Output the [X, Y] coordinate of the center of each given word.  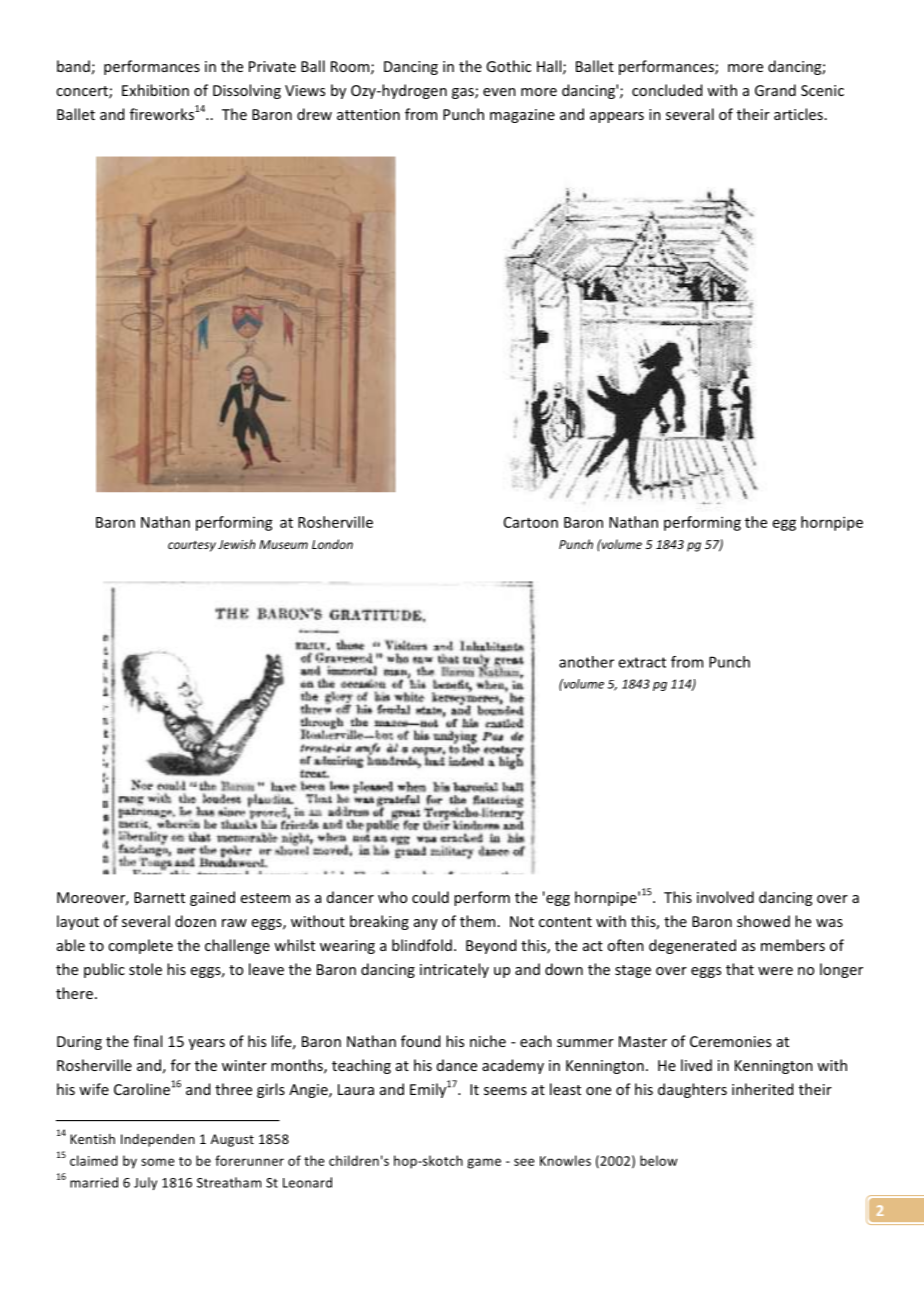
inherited [762, 1089]
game [484, 1163]
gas [464, 93]
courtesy [192, 546]
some [158, 1162]
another [586, 662]
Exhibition [155, 90]
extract [642, 662]
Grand [775, 90]
